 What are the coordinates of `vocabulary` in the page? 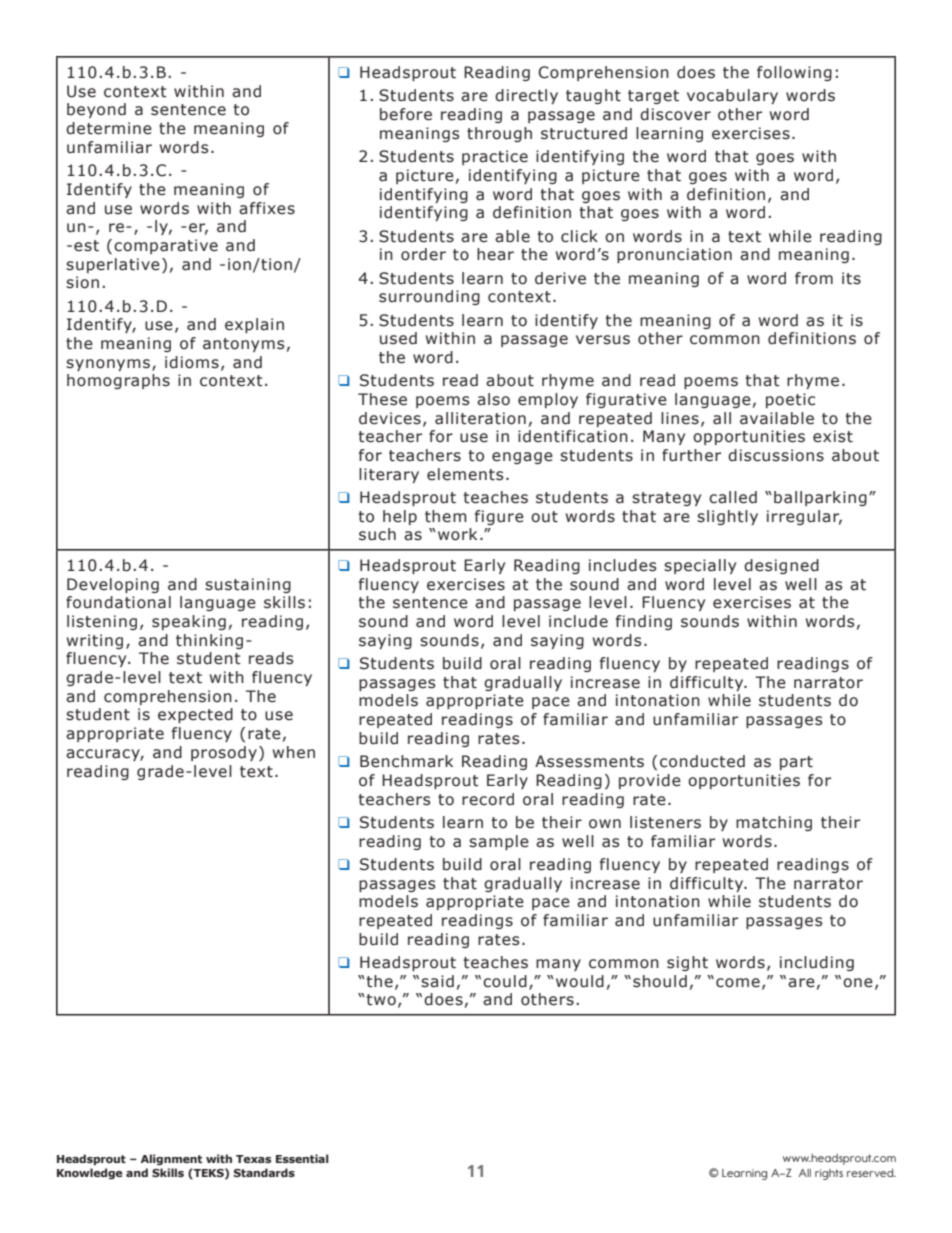 It's located at (732, 96).
